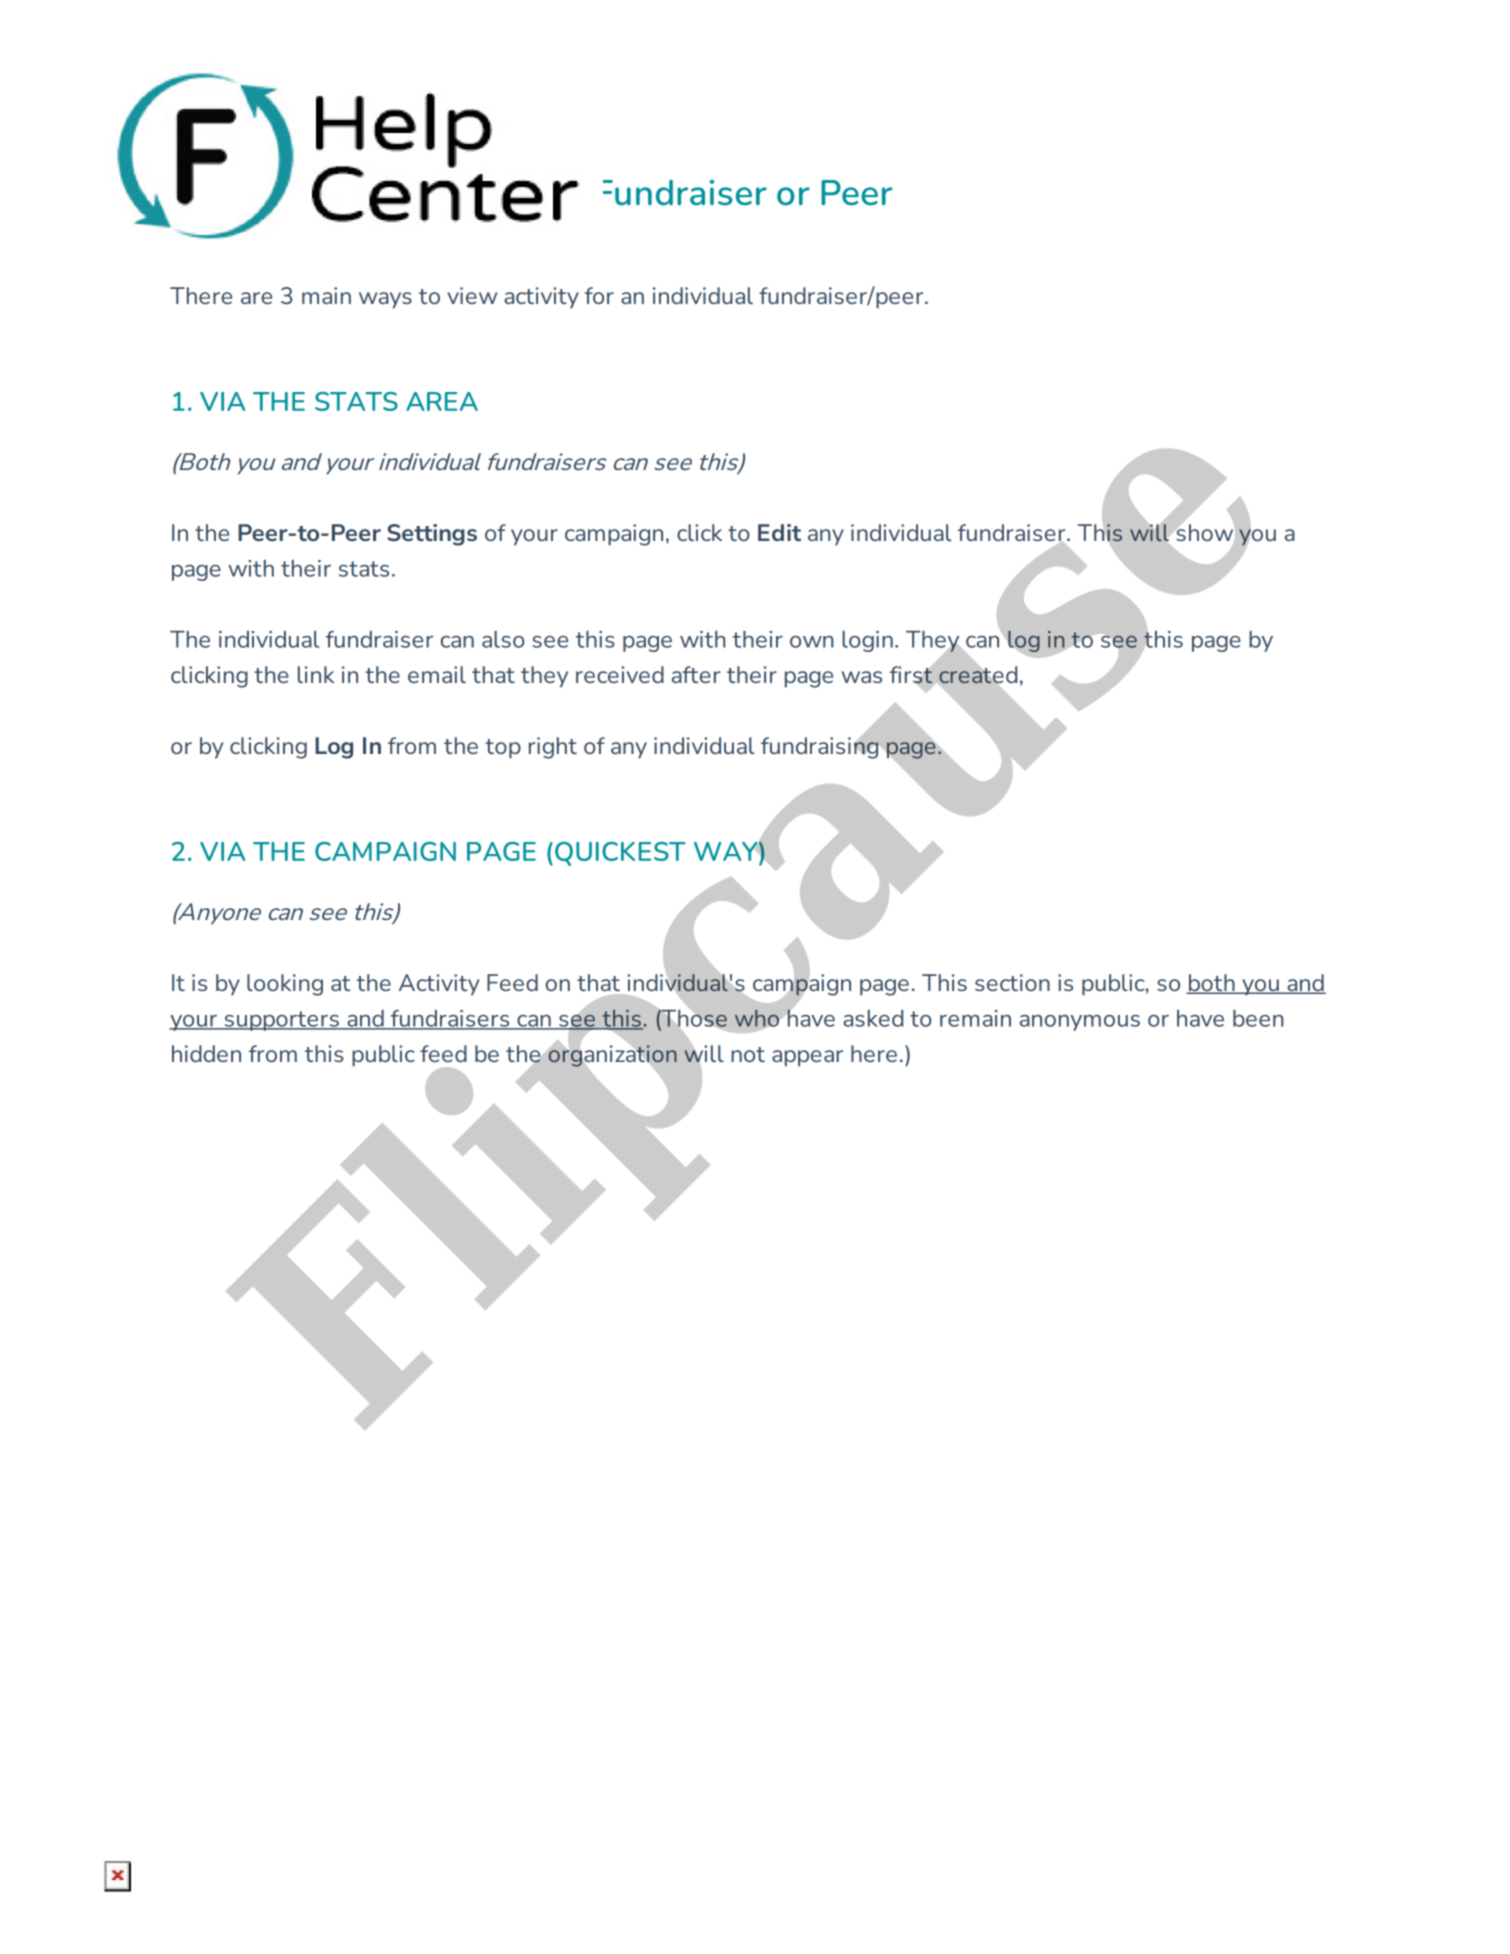 The image size is (1510, 1954). Describe the element at coordinates (779, 532) in the document. I see `Edit` at that location.
